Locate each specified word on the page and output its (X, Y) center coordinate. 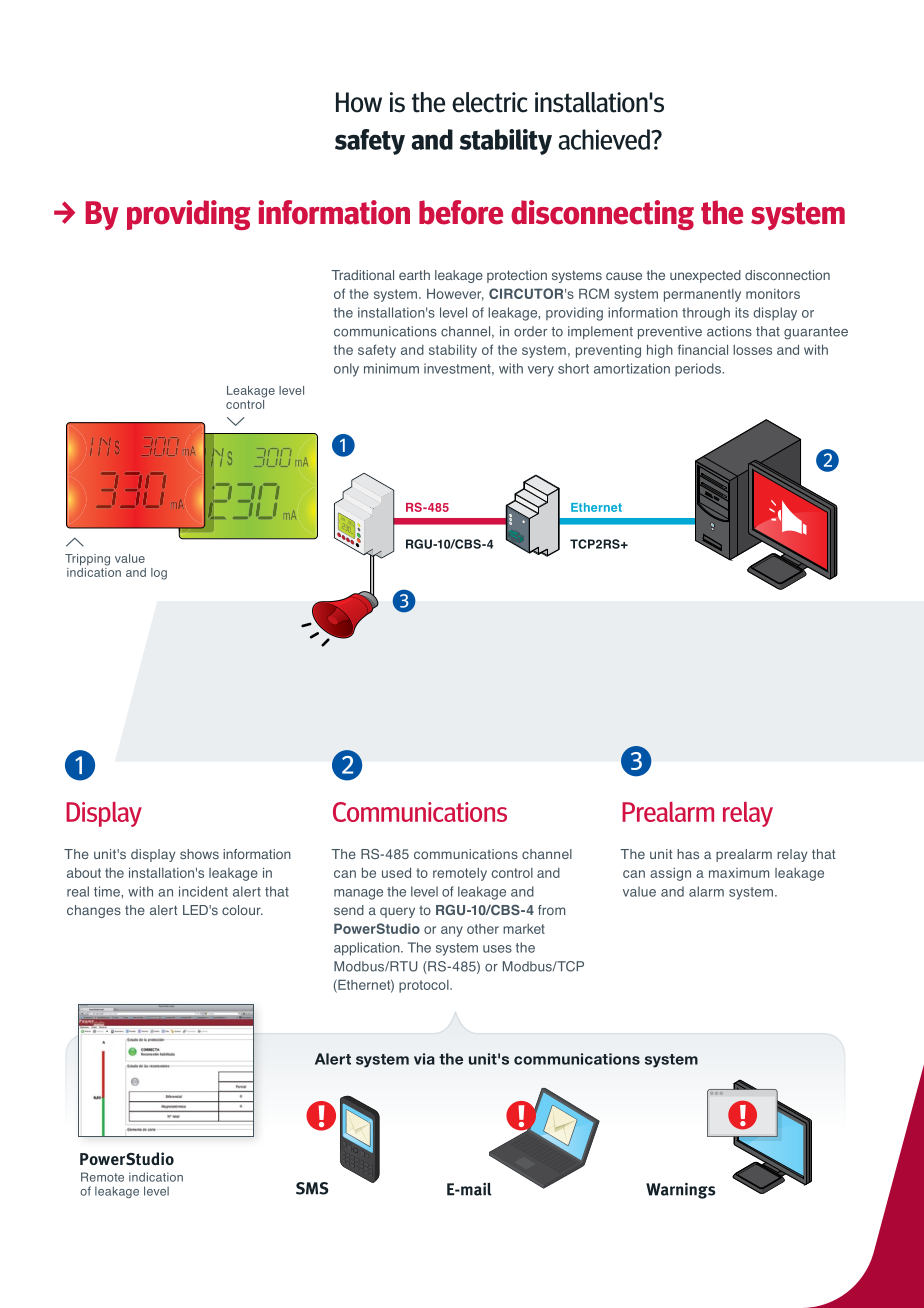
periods (699, 370)
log (159, 574)
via (424, 1059)
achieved (605, 139)
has (688, 854)
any (452, 931)
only (346, 370)
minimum (391, 368)
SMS (312, 1188)
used (396, 872)
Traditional (362, 275)
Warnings (681, 1190)
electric (490, 102)
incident (203, 891)
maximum (739, 873)
